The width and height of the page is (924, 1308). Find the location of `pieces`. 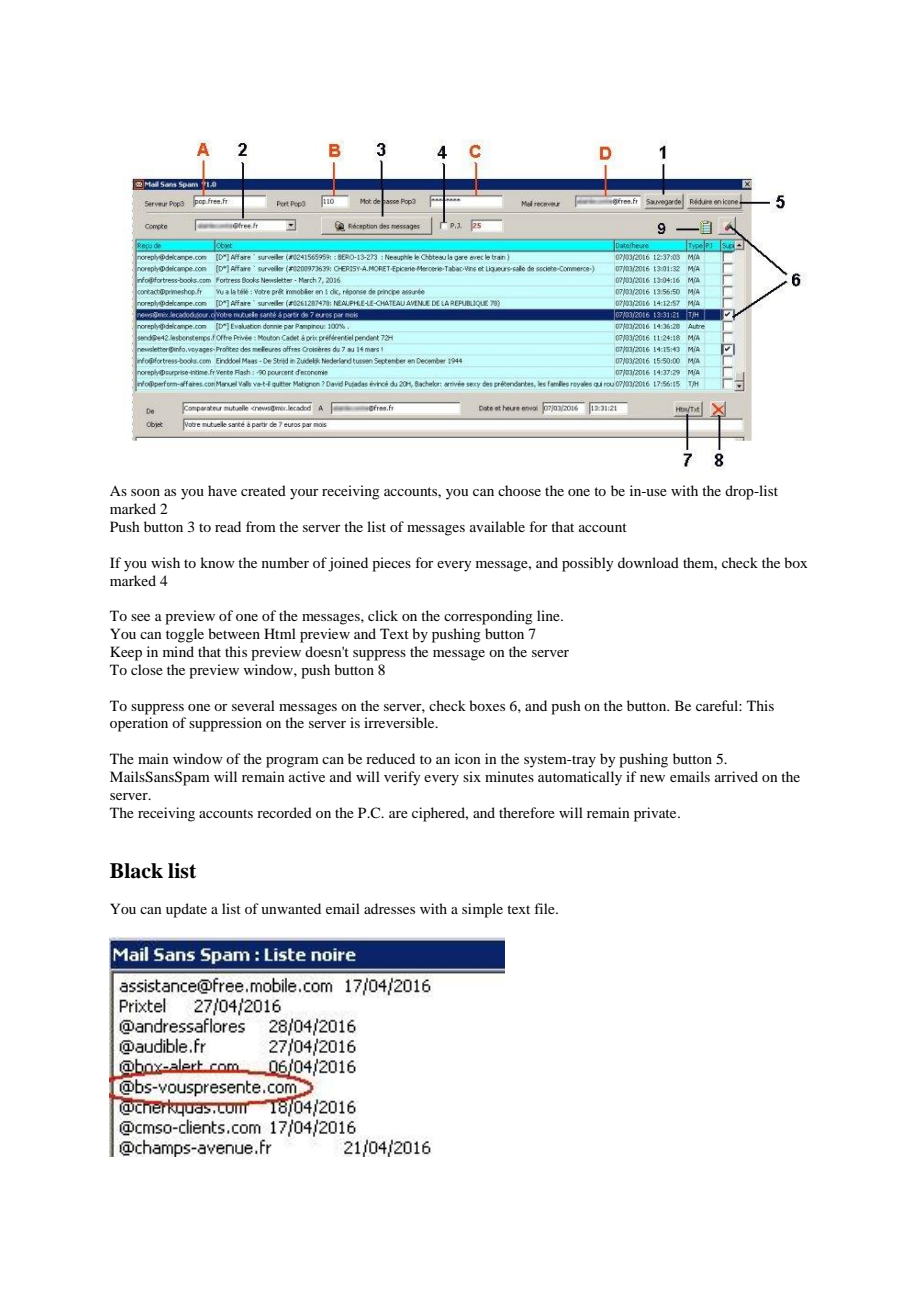

pieces is located at coordinates (391, 564).
